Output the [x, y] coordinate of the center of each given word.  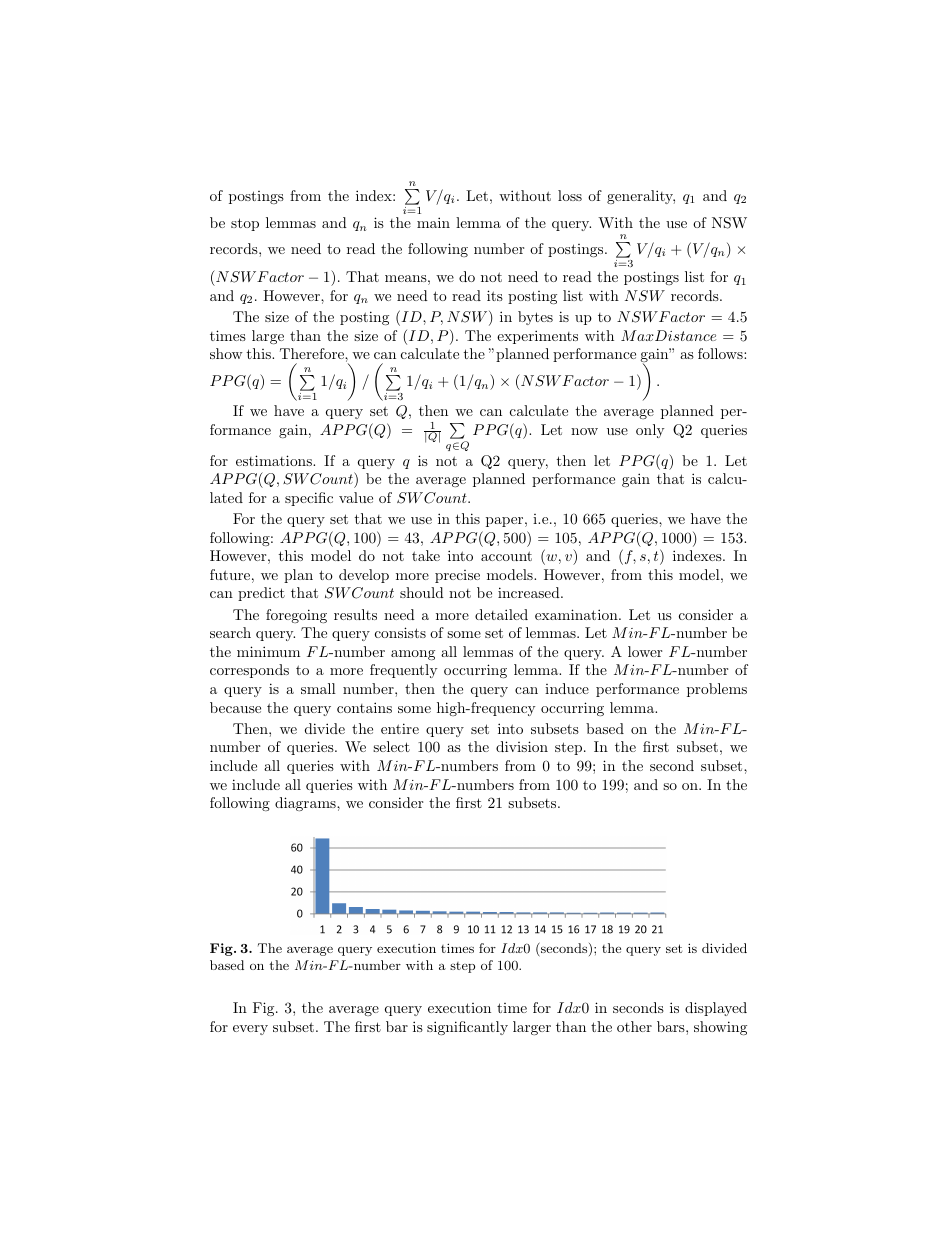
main [433, 222]
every [250, 1030]
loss [570, 195]
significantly [467, 1028]
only [650, 431]
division [522, 746]
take [426, 555]
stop [245, 224]
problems [717, 690]
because [235, 707]
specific [309, 499]
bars [672, 1026]
